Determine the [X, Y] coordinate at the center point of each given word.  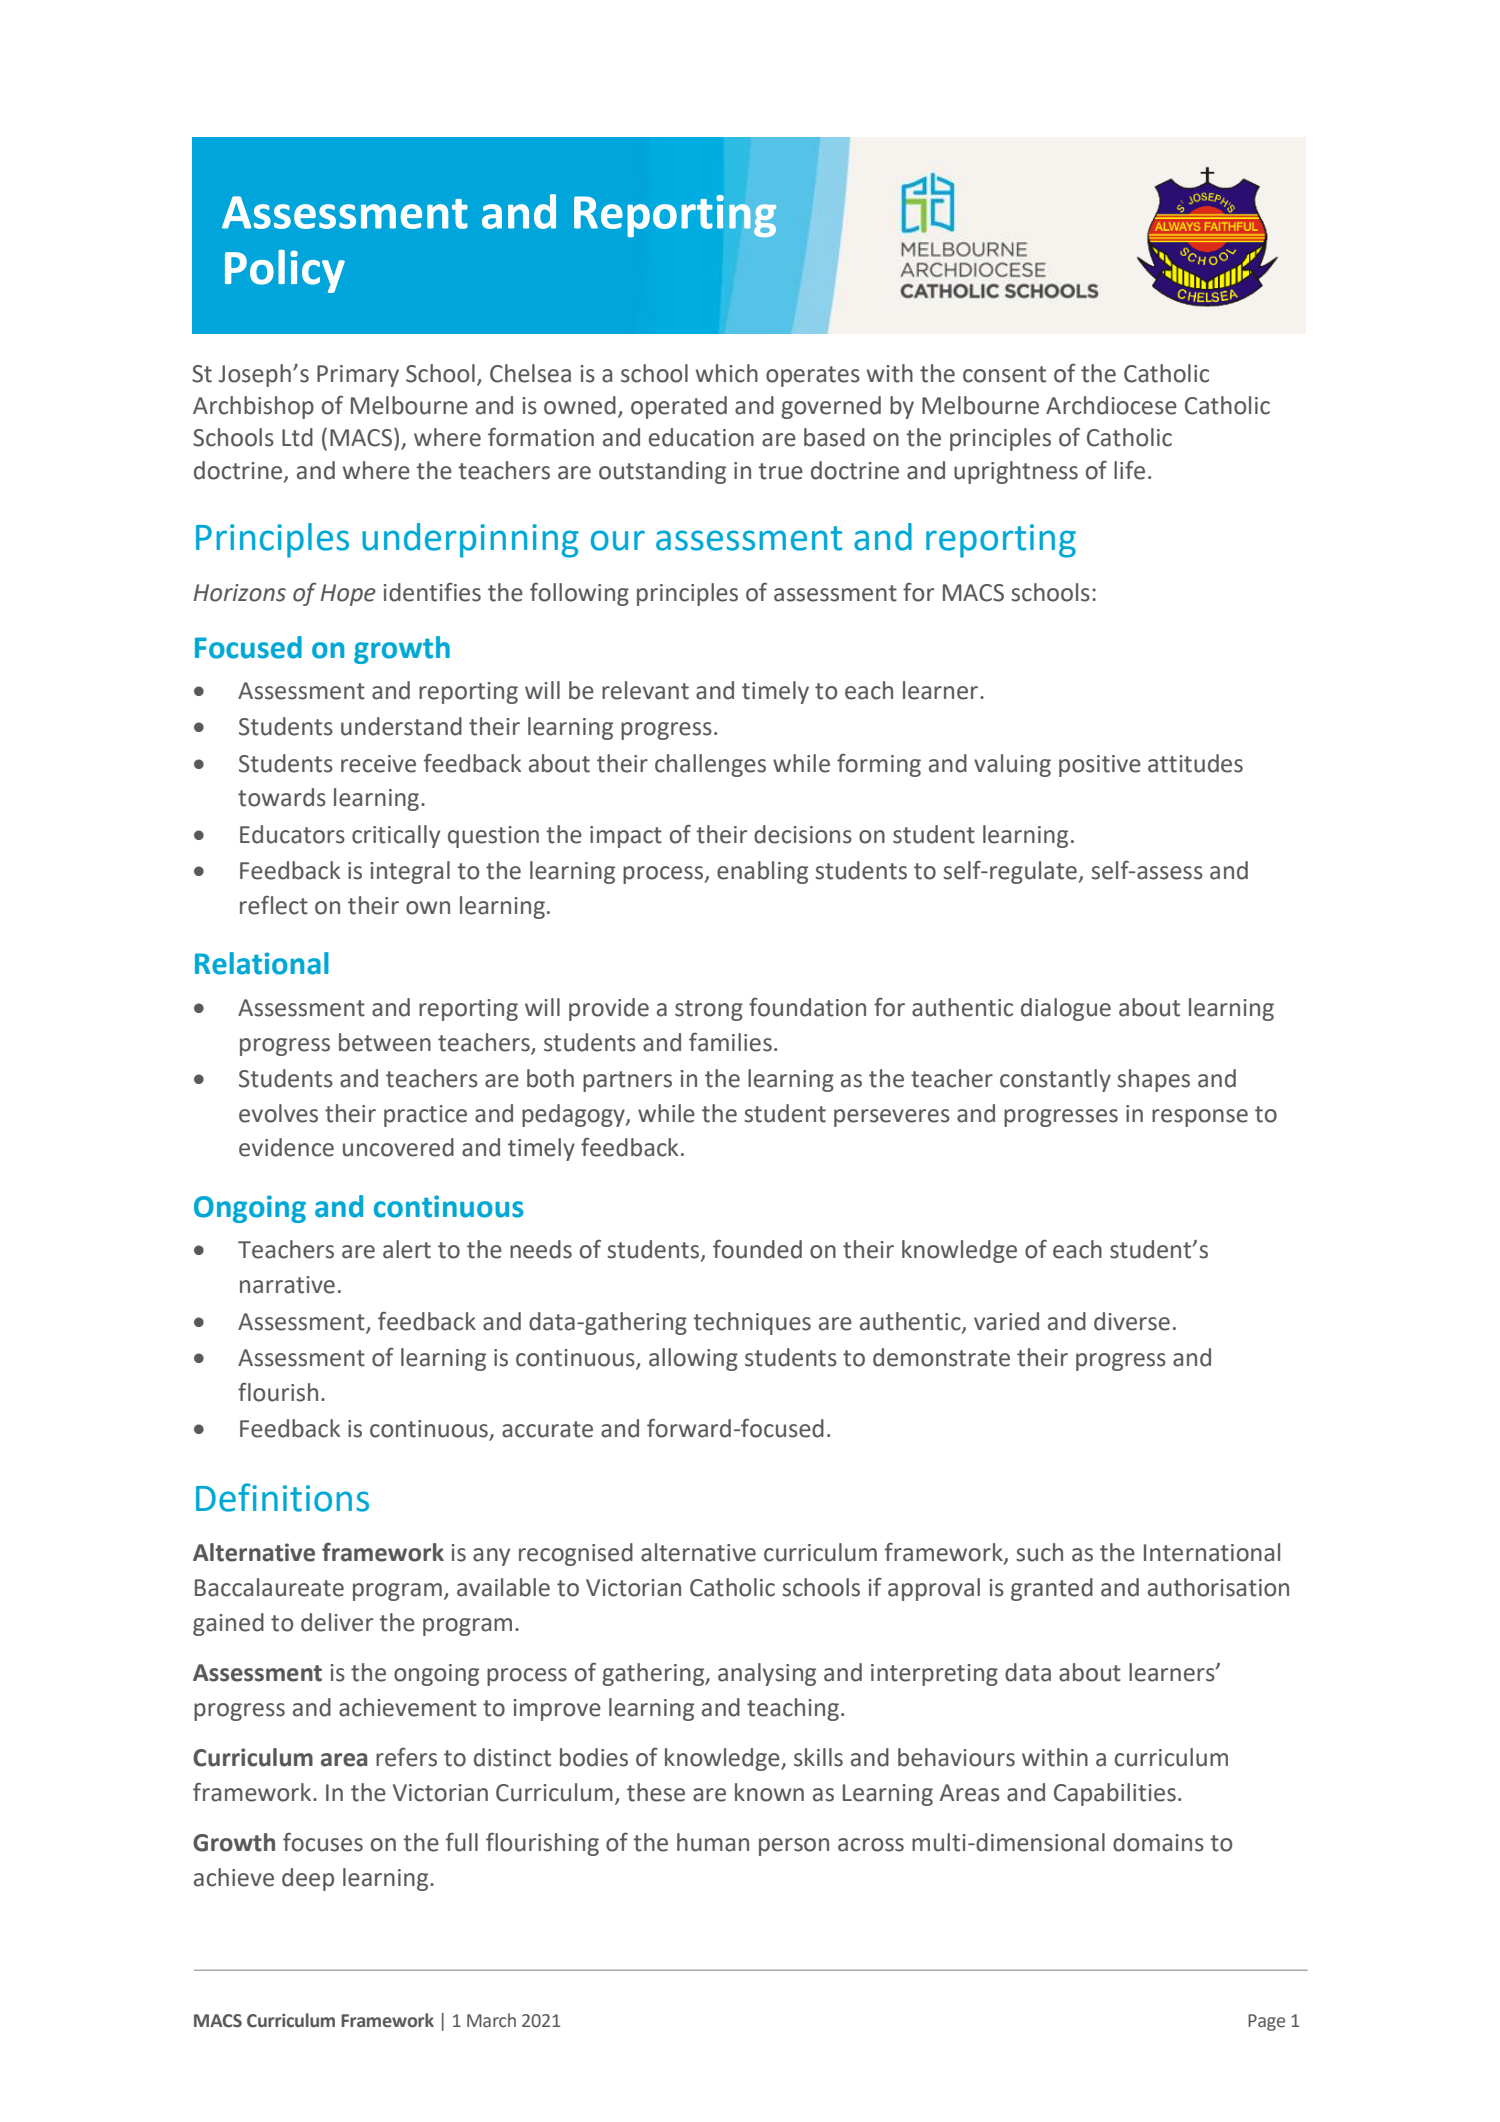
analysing [767, 1674]
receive [378, 764]
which [727, 373]
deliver [337, 1622]
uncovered [398, 1147]
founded [757, 1249]
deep [308, 1879]
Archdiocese [1111, 405]
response [1200, 1118]
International [1212, 1552]
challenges [710, 765]
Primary [358, 376]
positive [1100, 766]
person [794, 1847]
